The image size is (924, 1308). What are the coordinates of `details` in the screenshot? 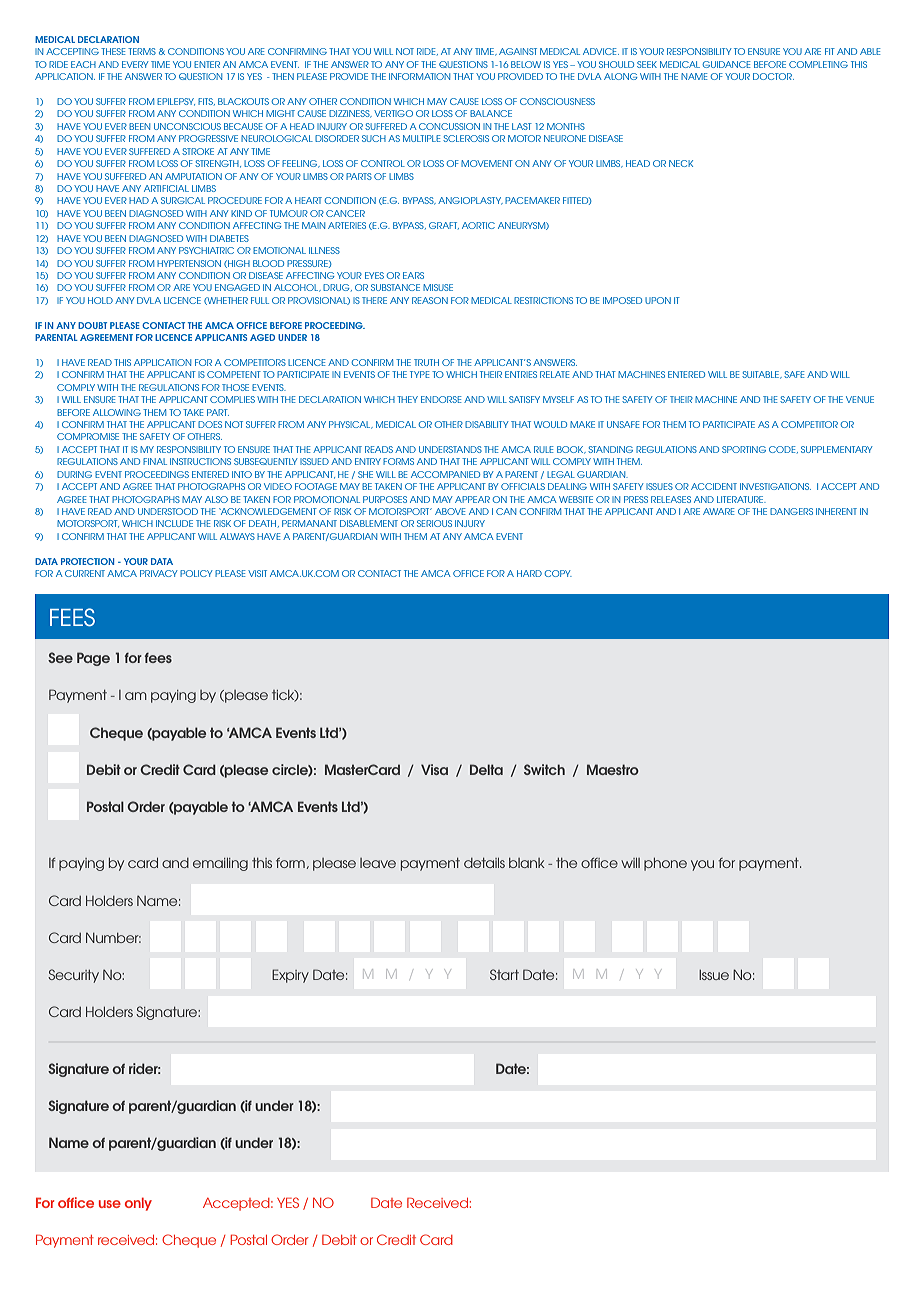 It's located at (484, 863).
